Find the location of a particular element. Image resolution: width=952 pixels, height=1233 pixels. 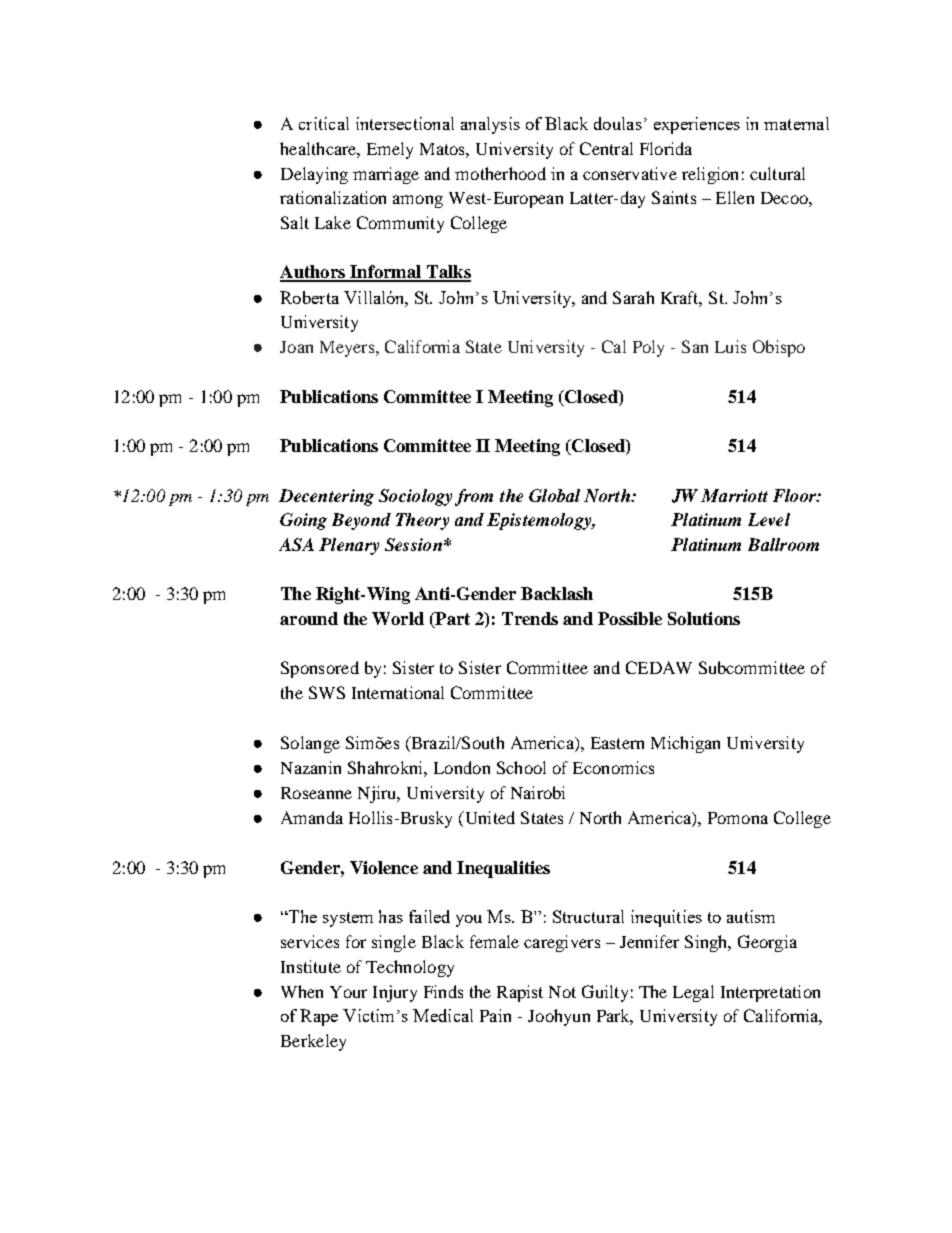

Your is located at coordinates (348, 992).
